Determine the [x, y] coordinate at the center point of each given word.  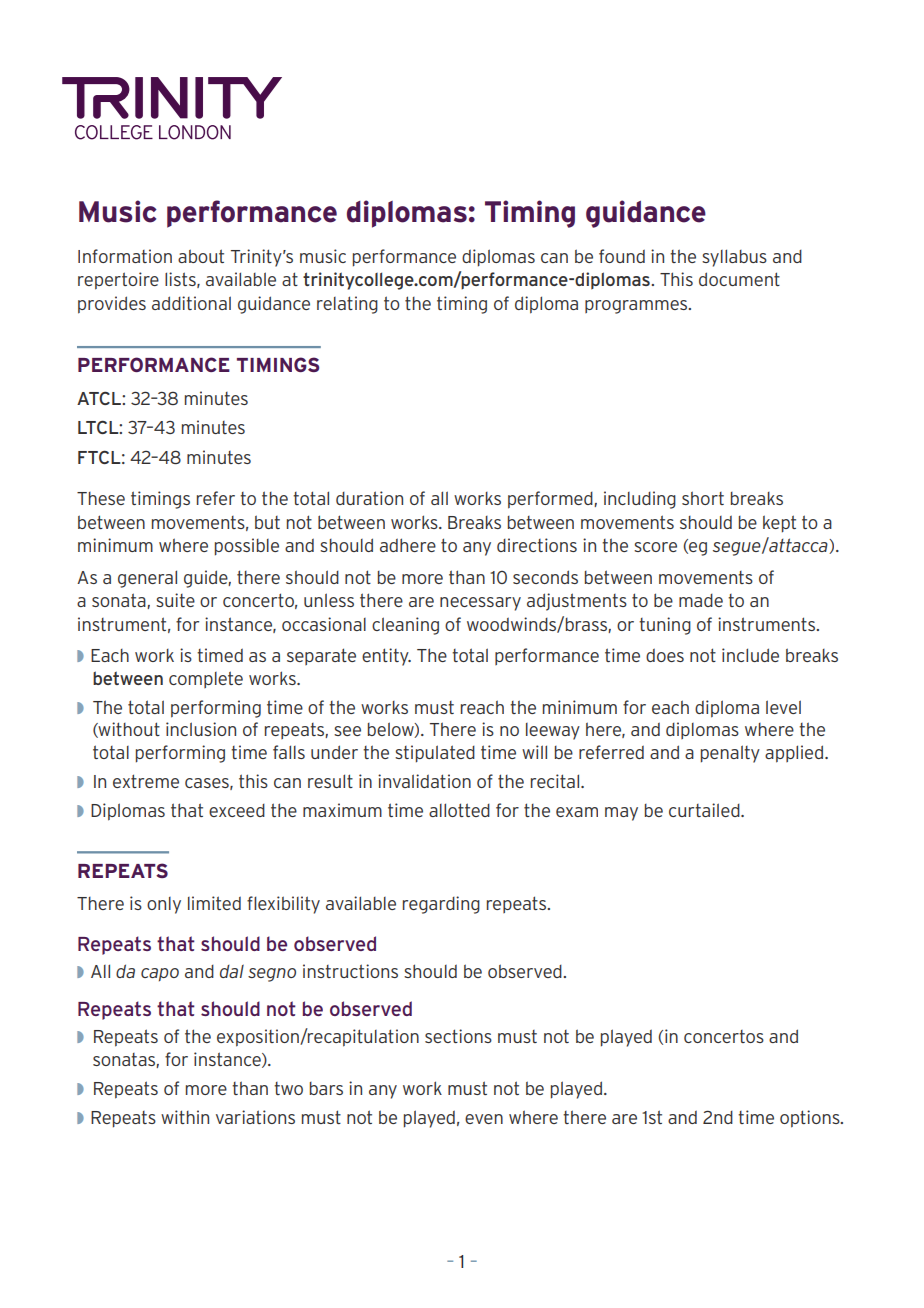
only [164, 905]
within [185, 1117]
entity [386, 657]
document [739, 279]
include [750, 655]
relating [347, 305]
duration [369, 498]
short [703, 498]
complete [206, 679]
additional [191, 303]
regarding [441, 905]
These [101, 498]
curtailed [705, 810]
